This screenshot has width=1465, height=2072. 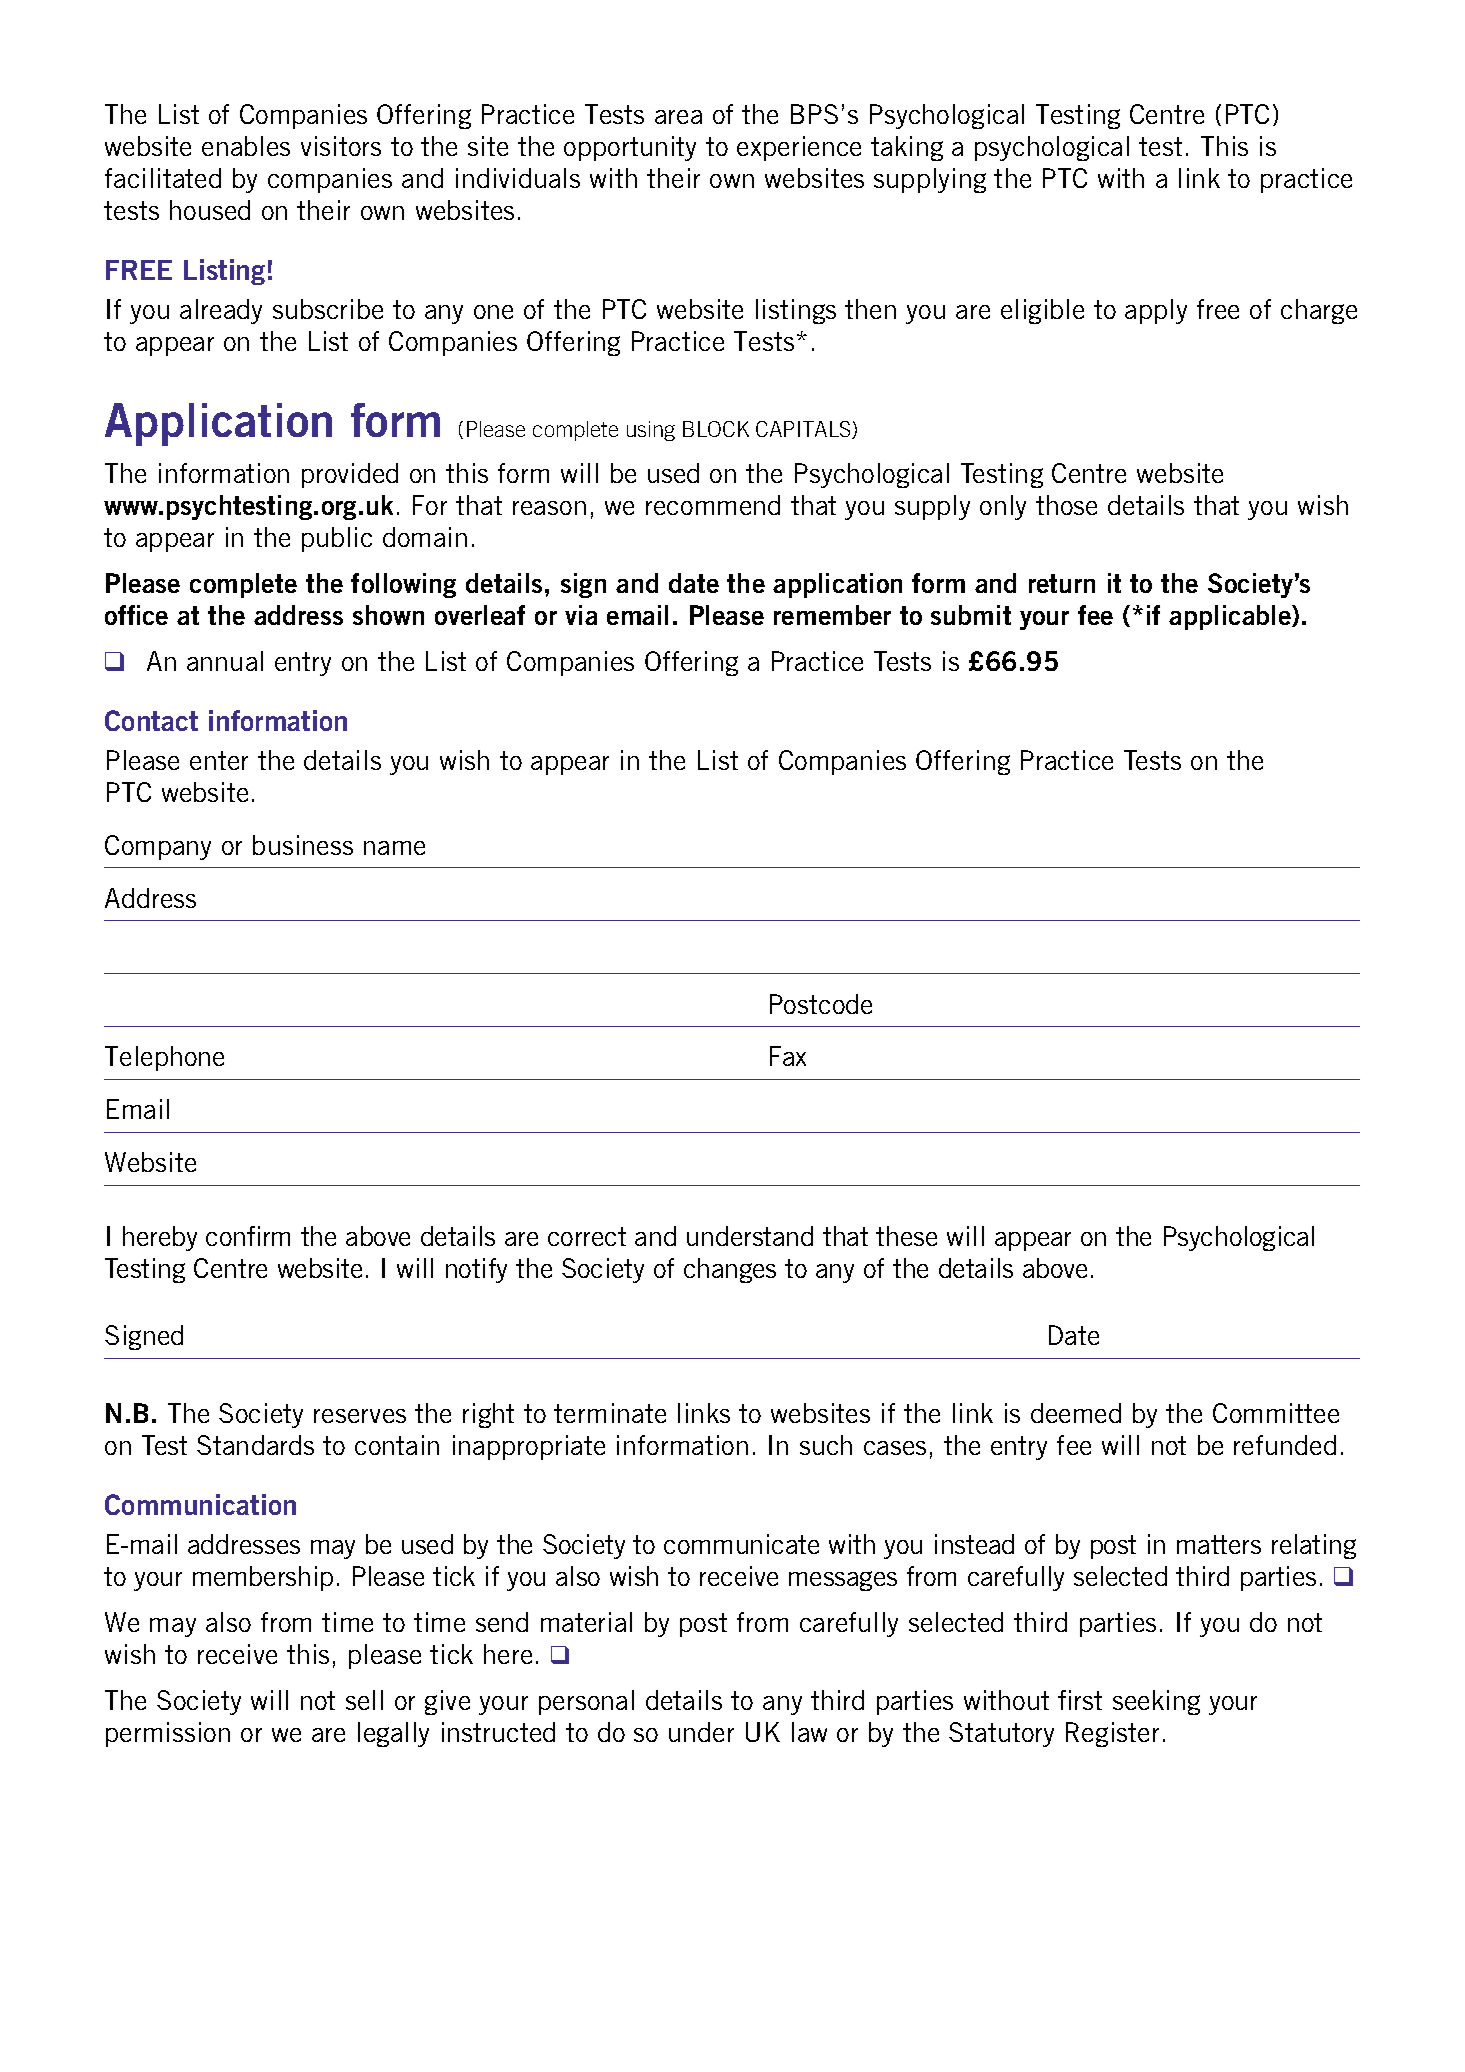 What do you see at coordinates (394, 848) in the screenshot?
I see `name` at bounding box center [394, 848].
